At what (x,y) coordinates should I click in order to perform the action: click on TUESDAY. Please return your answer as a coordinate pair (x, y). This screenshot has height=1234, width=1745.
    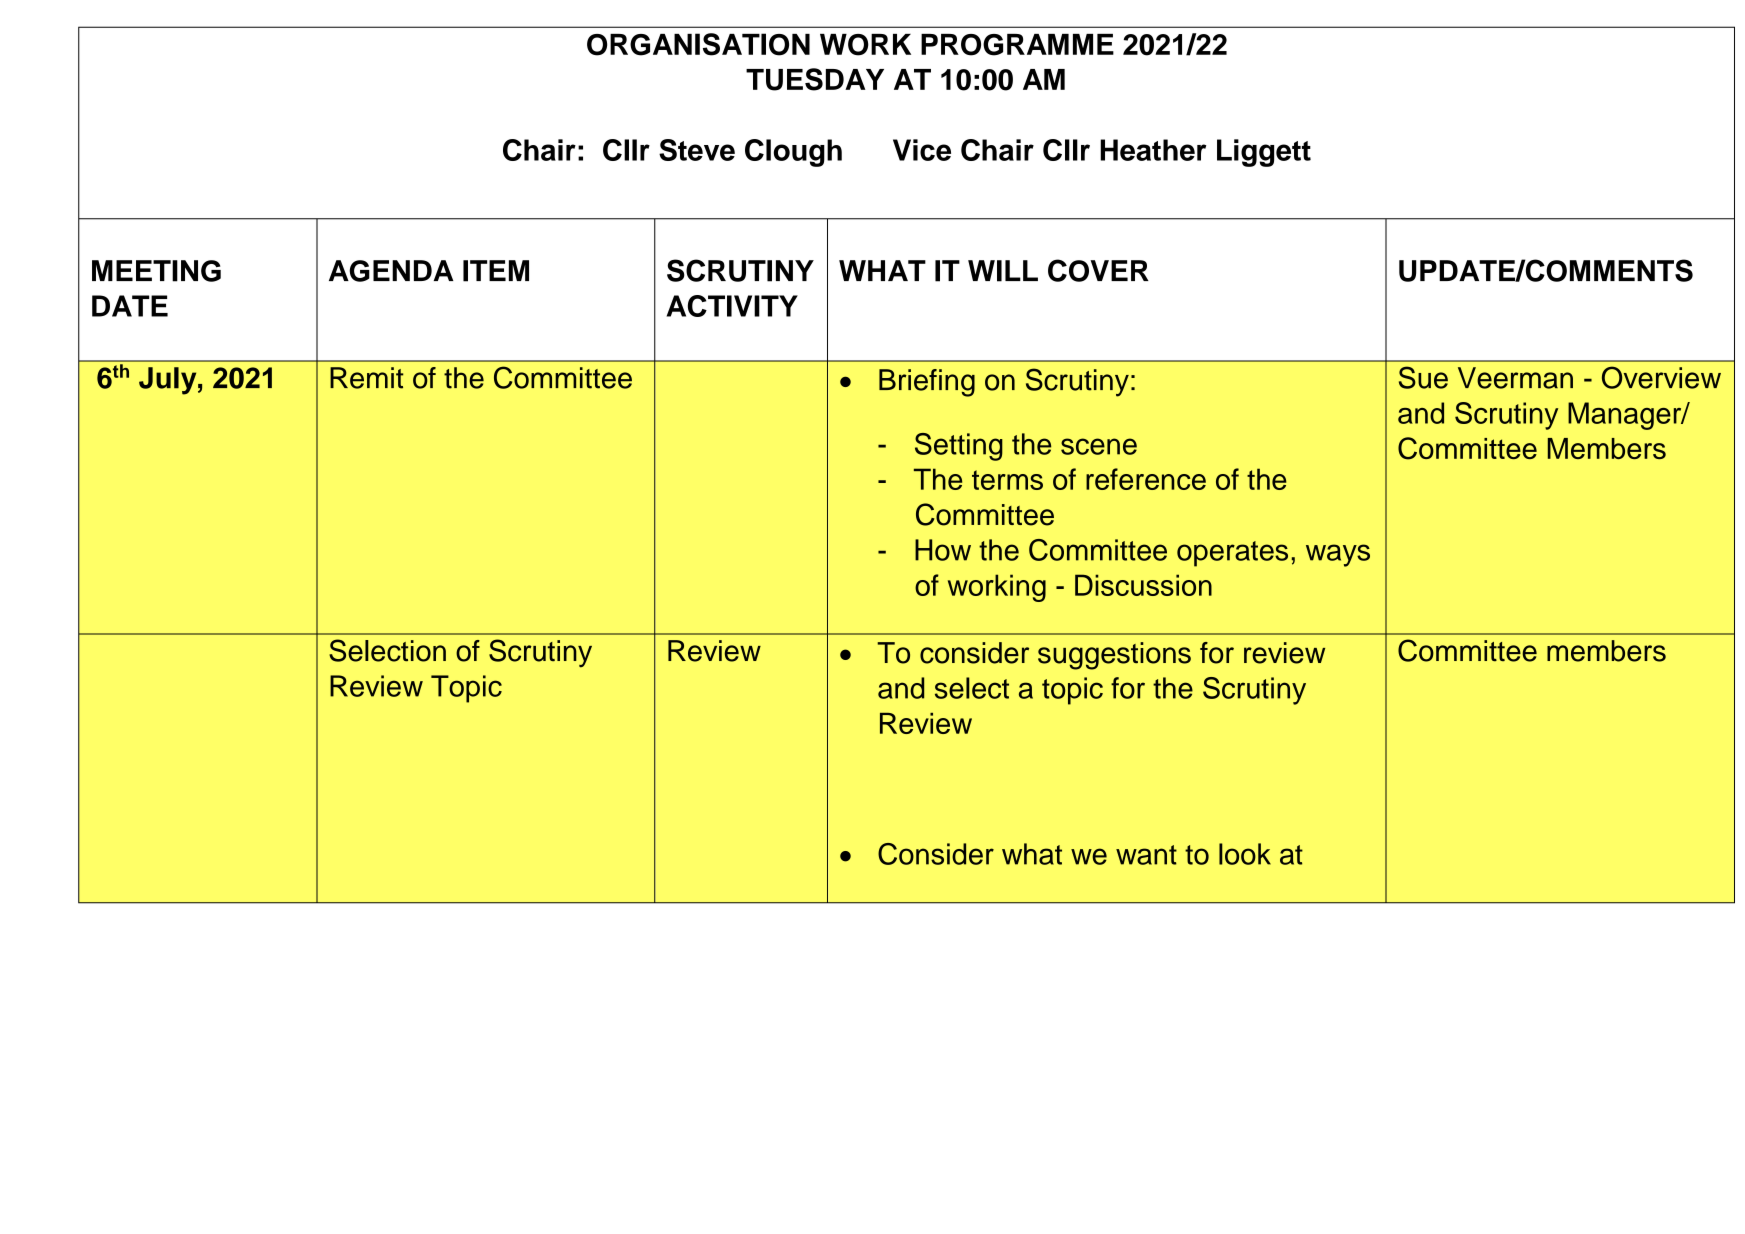
    Looking at the image, I should click on (815, 79).
